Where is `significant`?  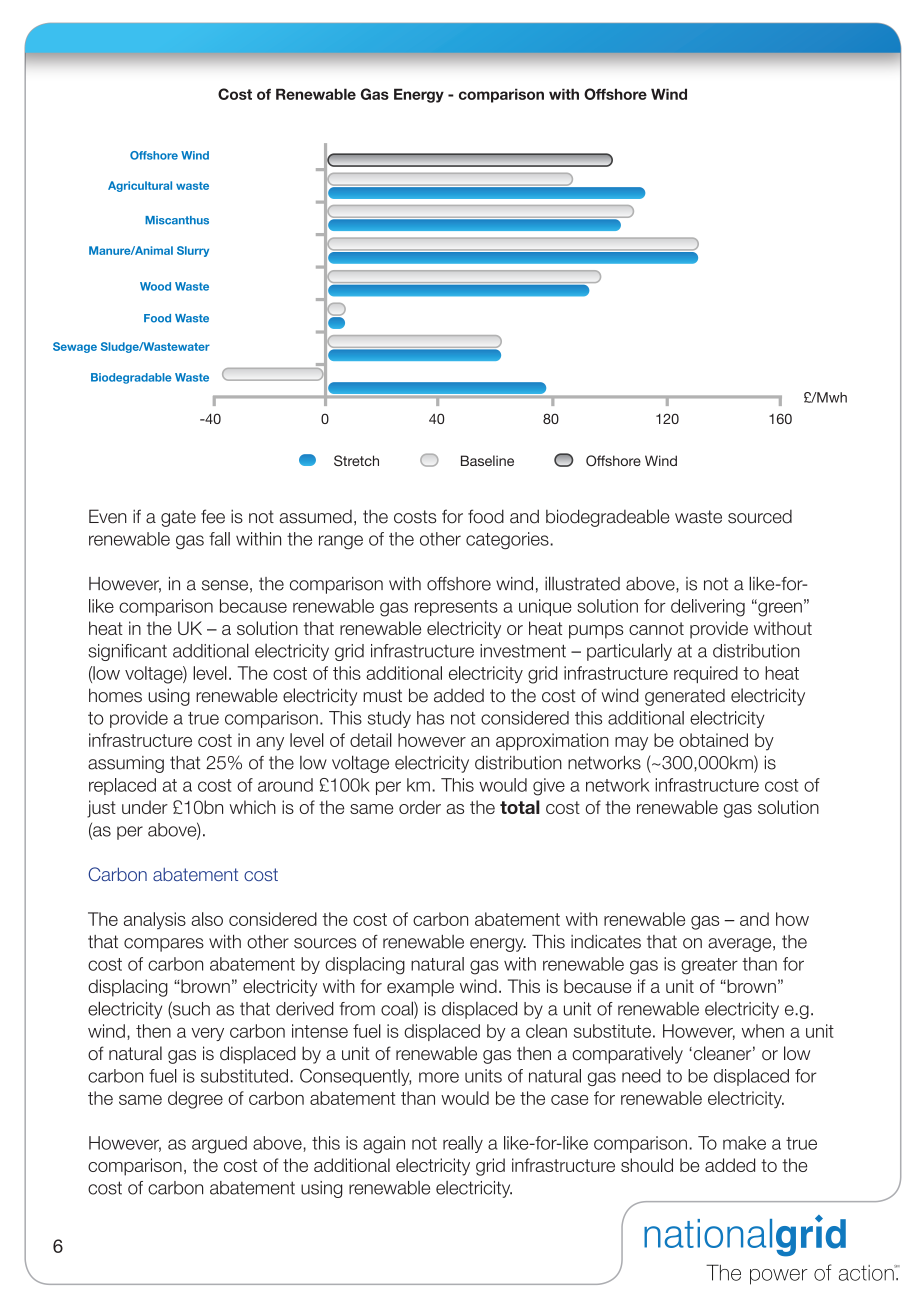
significant is located at coordinates (127, 652).
